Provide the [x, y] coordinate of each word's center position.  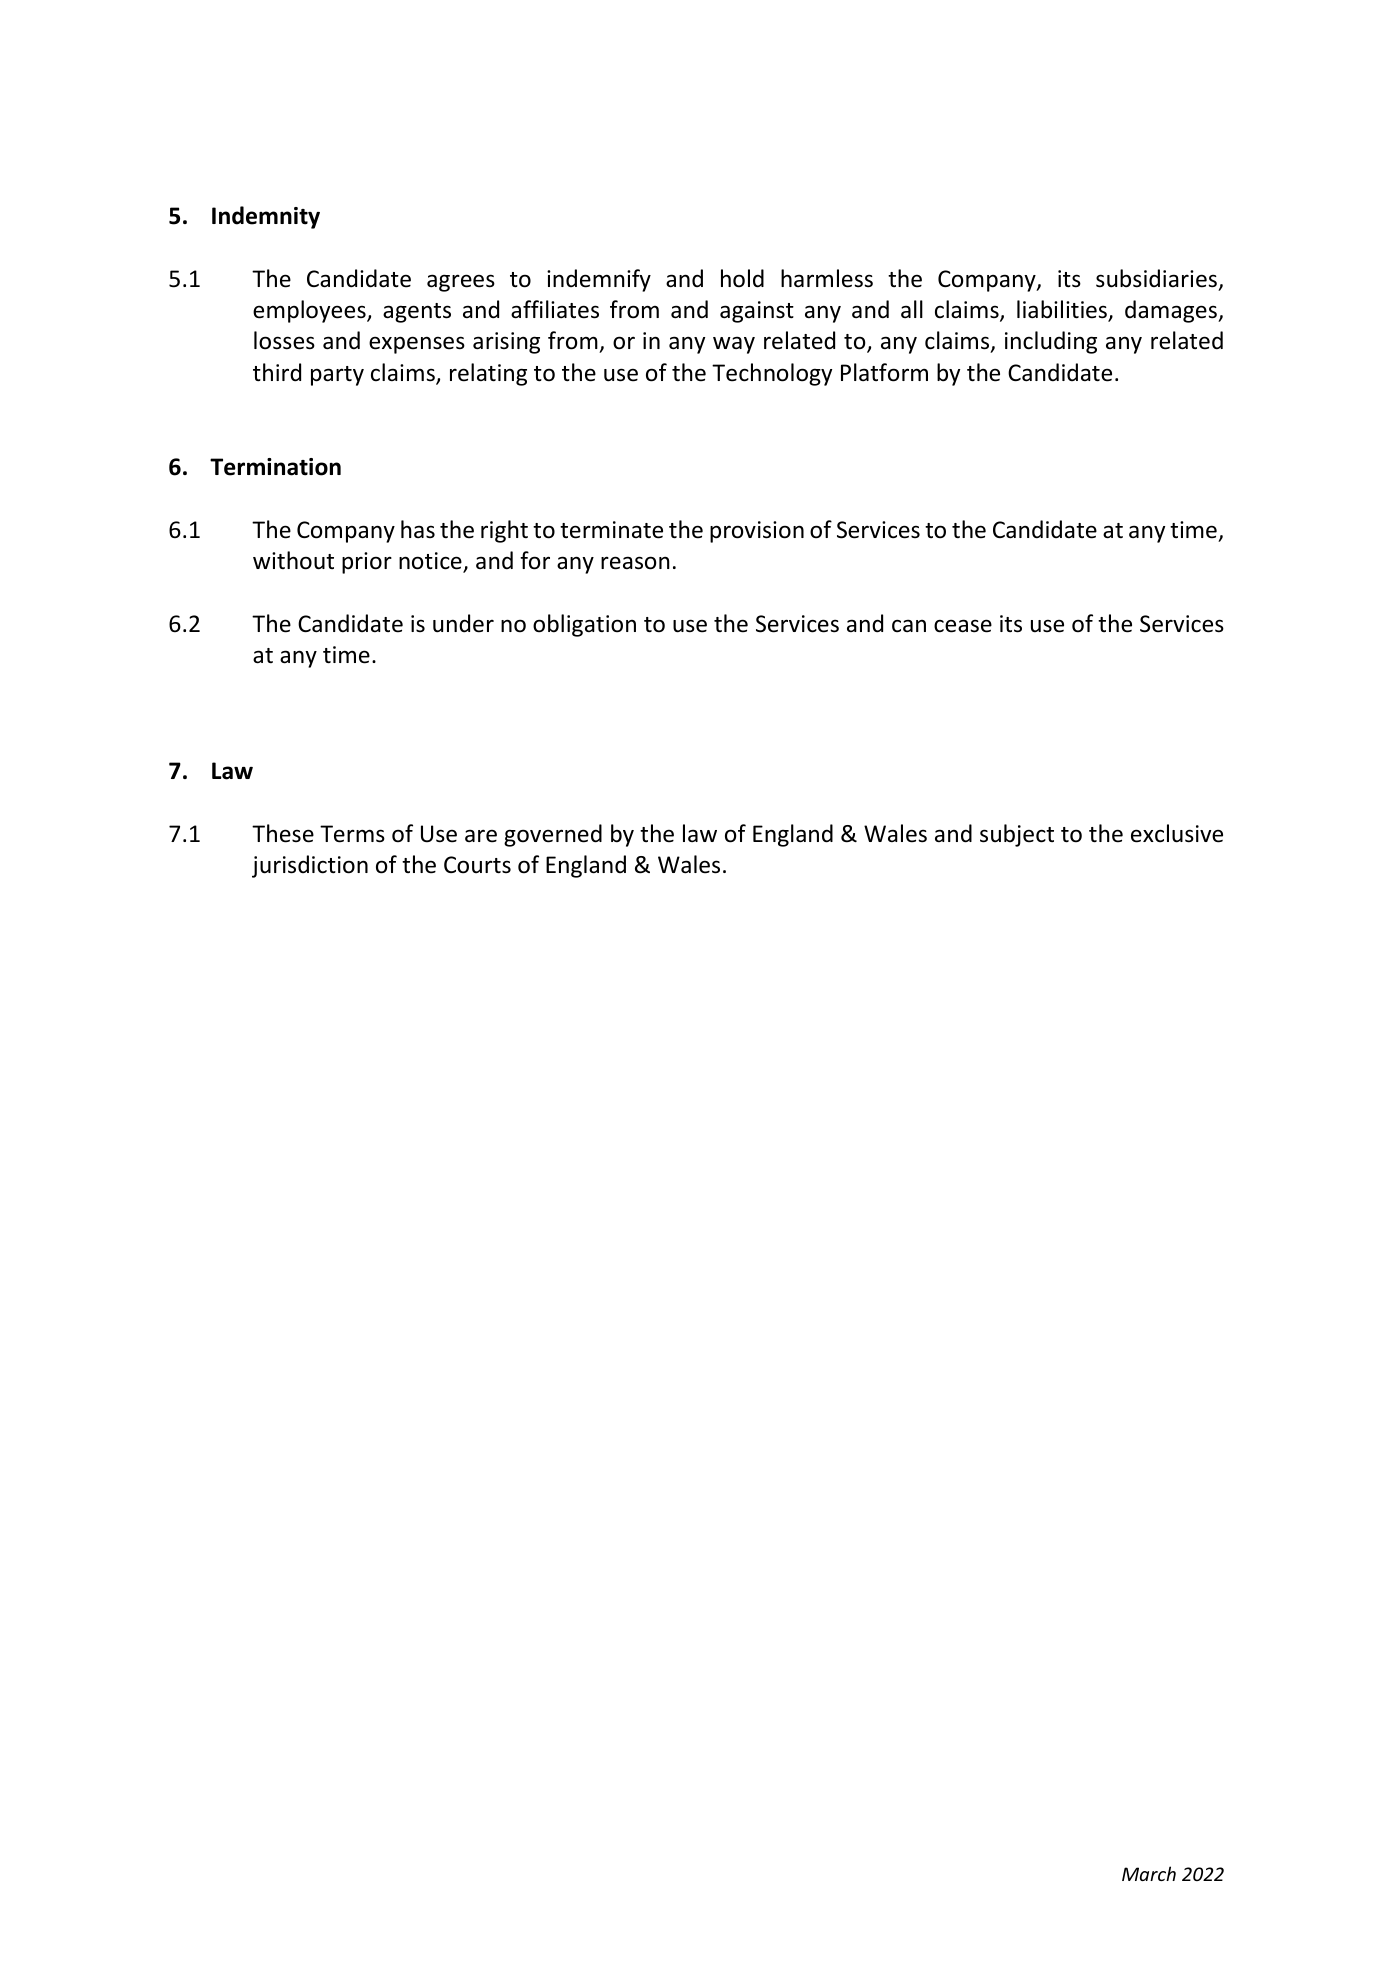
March [1149, 1873]
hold [742, 278]
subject [1017, 835]
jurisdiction [310, 866]
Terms [352, 834]
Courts [477, 865]
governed [553, 835]
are [481, 836]
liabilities [1063, 310]
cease [963, 626]
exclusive [1177, 833]
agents [417, 313]
